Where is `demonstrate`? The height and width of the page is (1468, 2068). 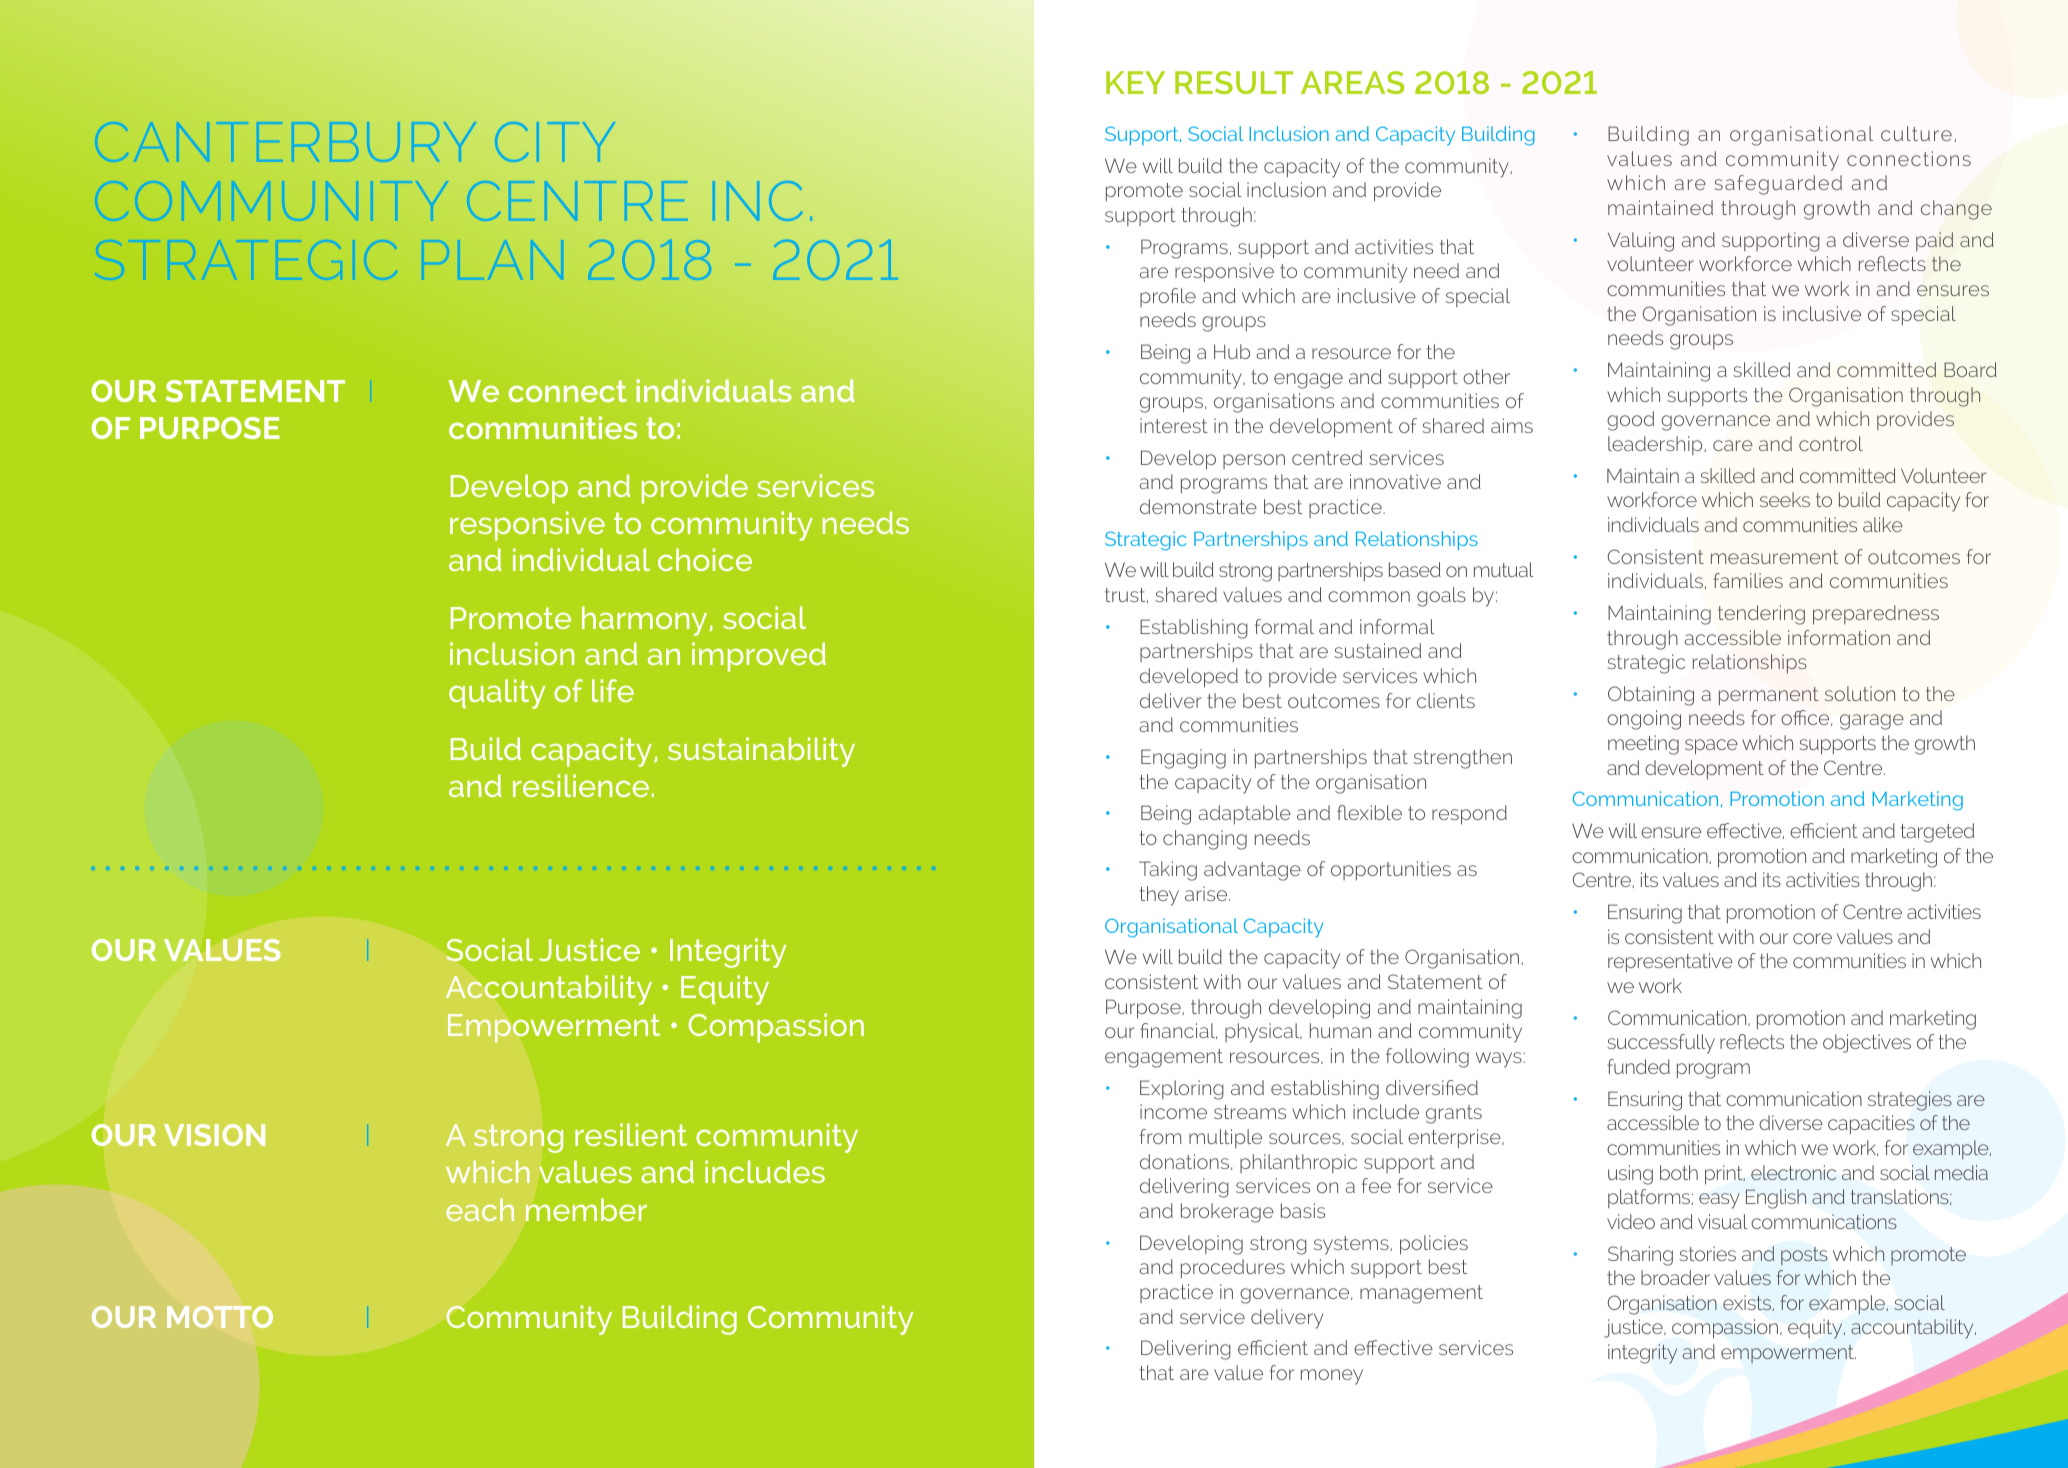 demonstrate is located at coordinates (1198, 506).
